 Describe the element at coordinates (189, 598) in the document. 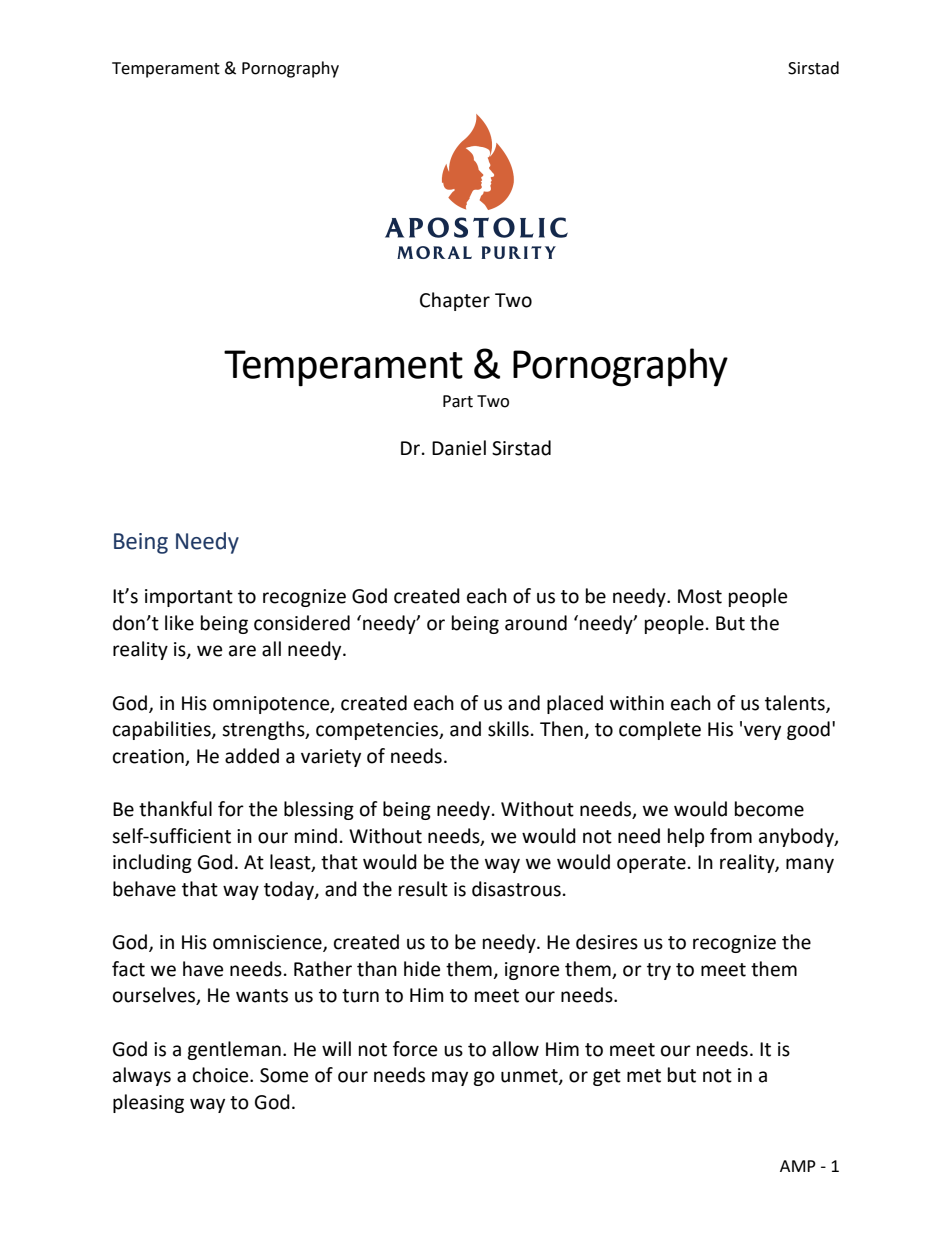

I see `important` at that location.
